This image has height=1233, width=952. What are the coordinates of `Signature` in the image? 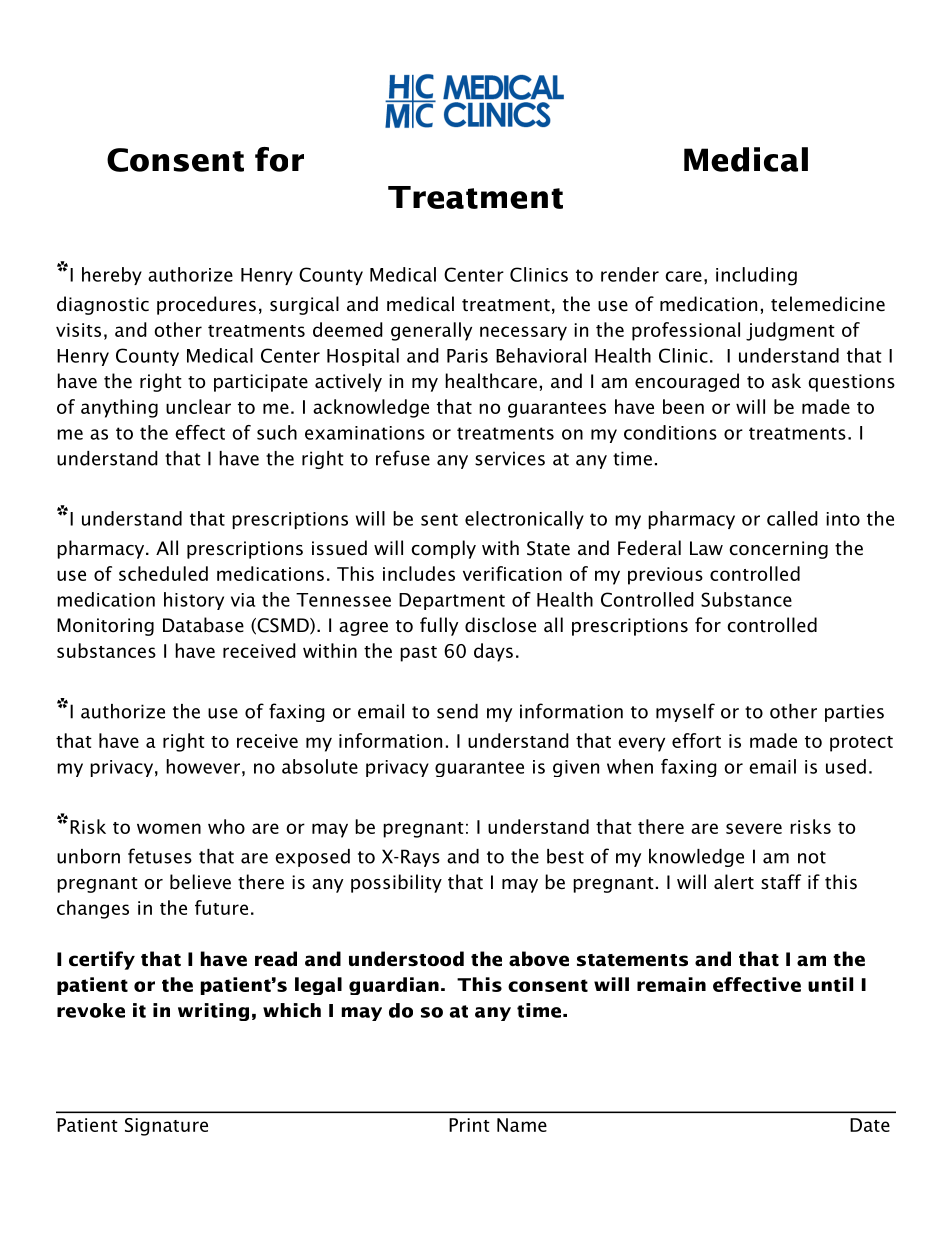 It's located at (166, 1127).
